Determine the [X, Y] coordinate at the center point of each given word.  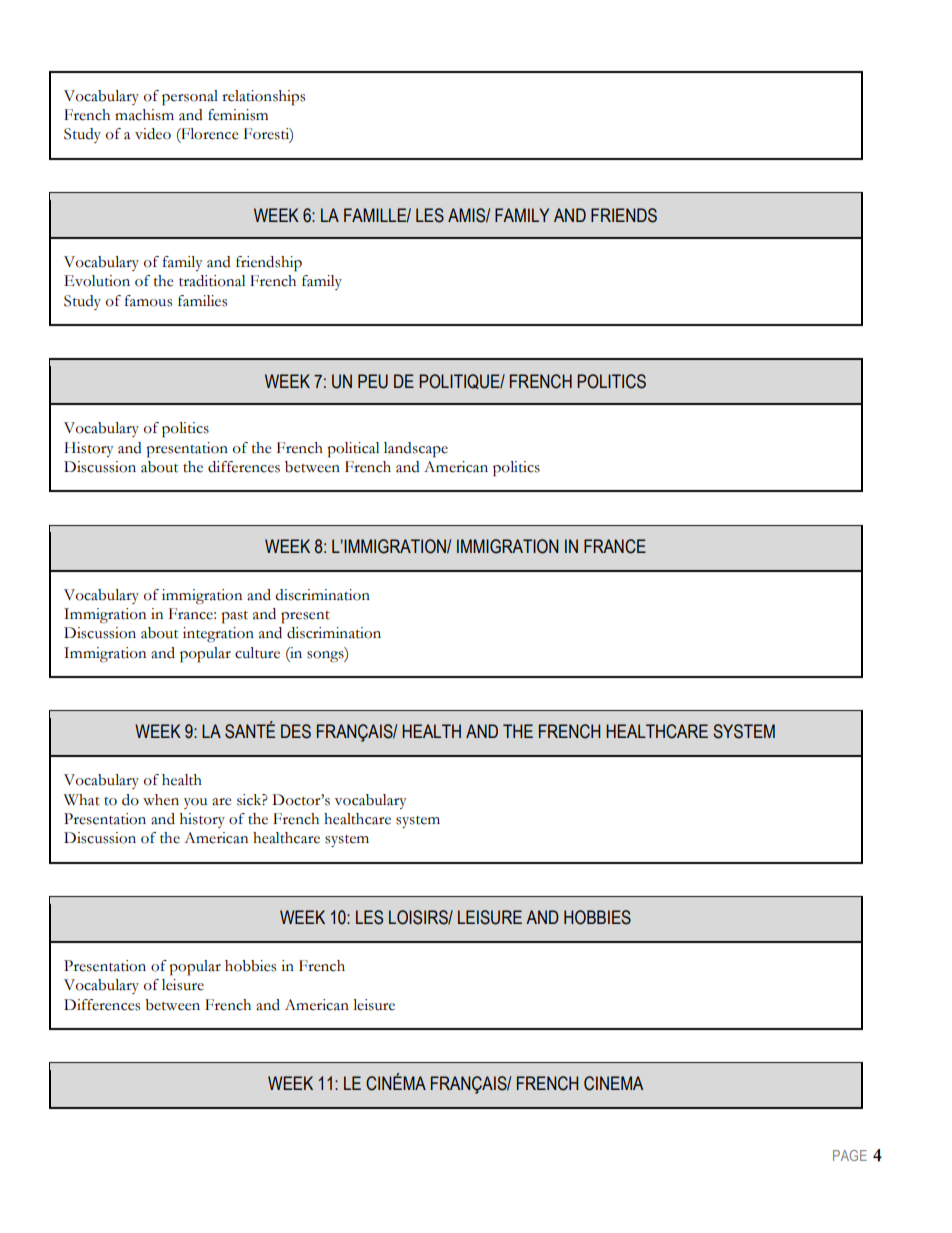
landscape [416, 450]
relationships [263, 98]
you [196, 803]
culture [257, 653]
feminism [238, 115]
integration [218, 635]
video [153, 134]
